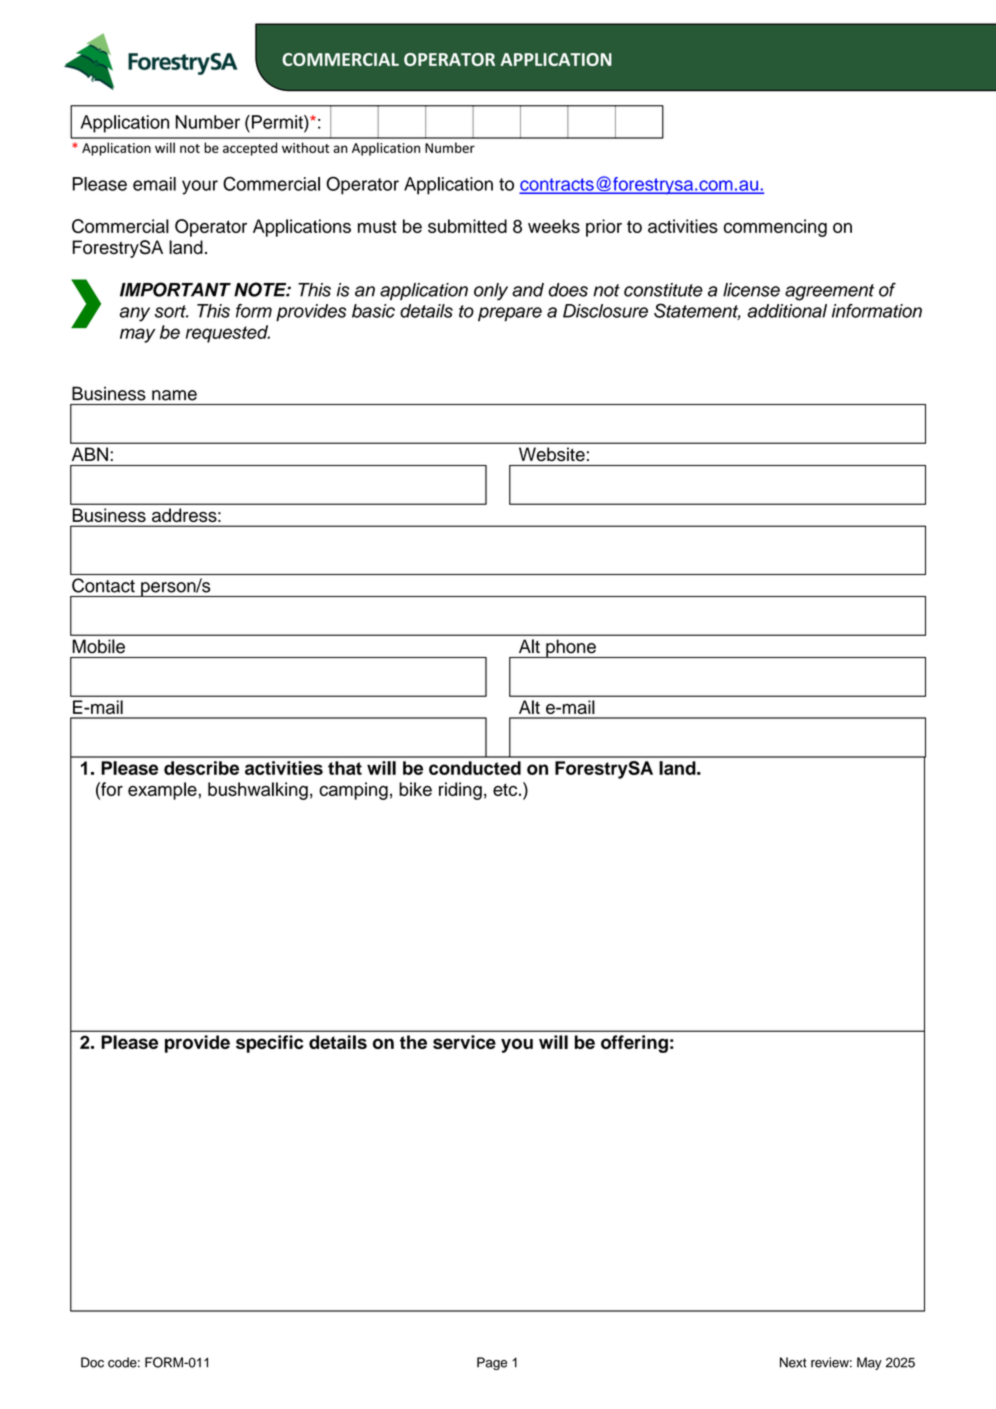 The height and width of the document is (1409, 996). Describe the element at coordinates (467, 226) in the document. I see `submitted` at that location.
